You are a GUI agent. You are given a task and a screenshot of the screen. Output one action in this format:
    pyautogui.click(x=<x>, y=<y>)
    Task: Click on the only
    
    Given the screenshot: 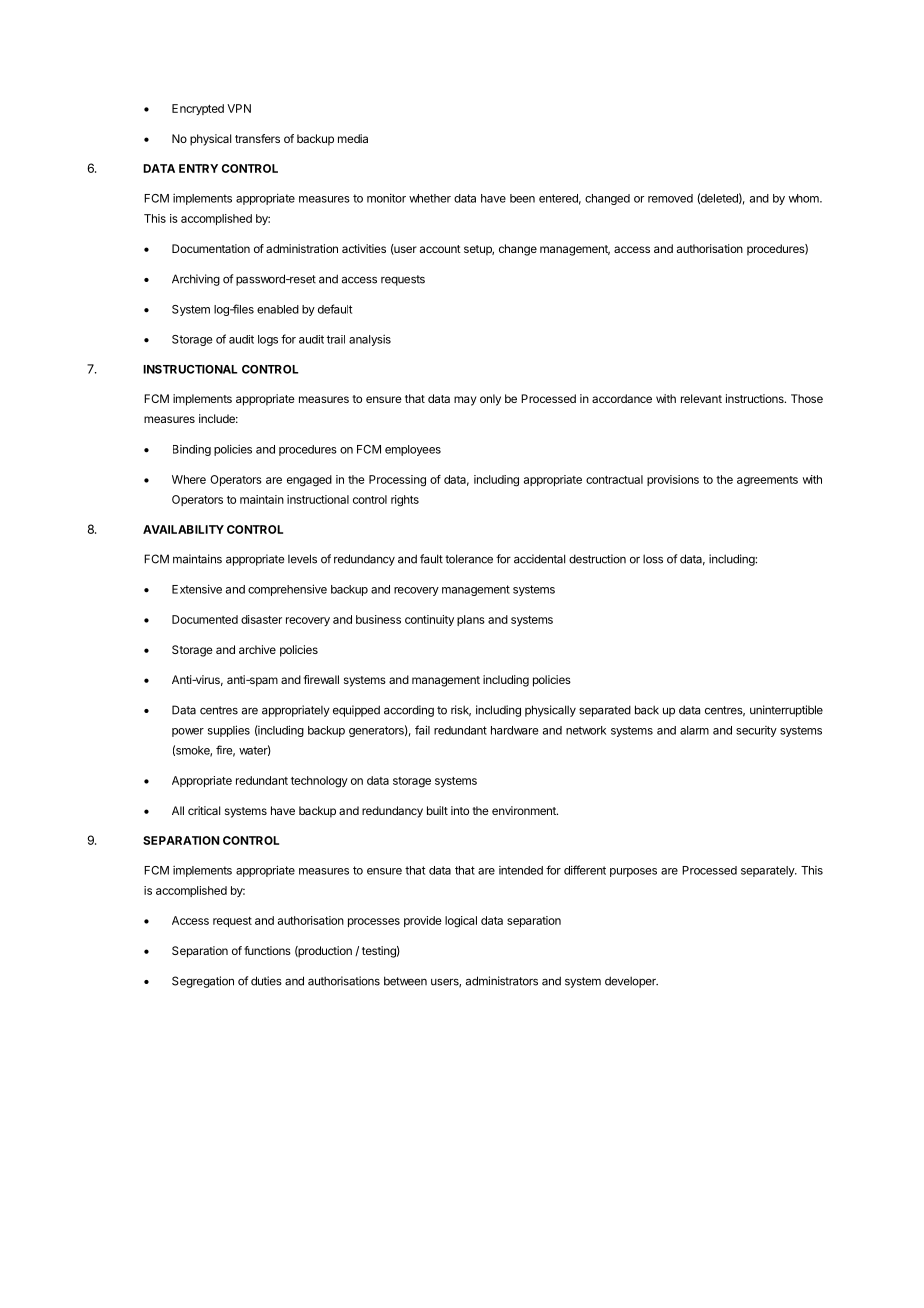 What is the action you would take?
    pyautogui.click(x=490, y=400)
